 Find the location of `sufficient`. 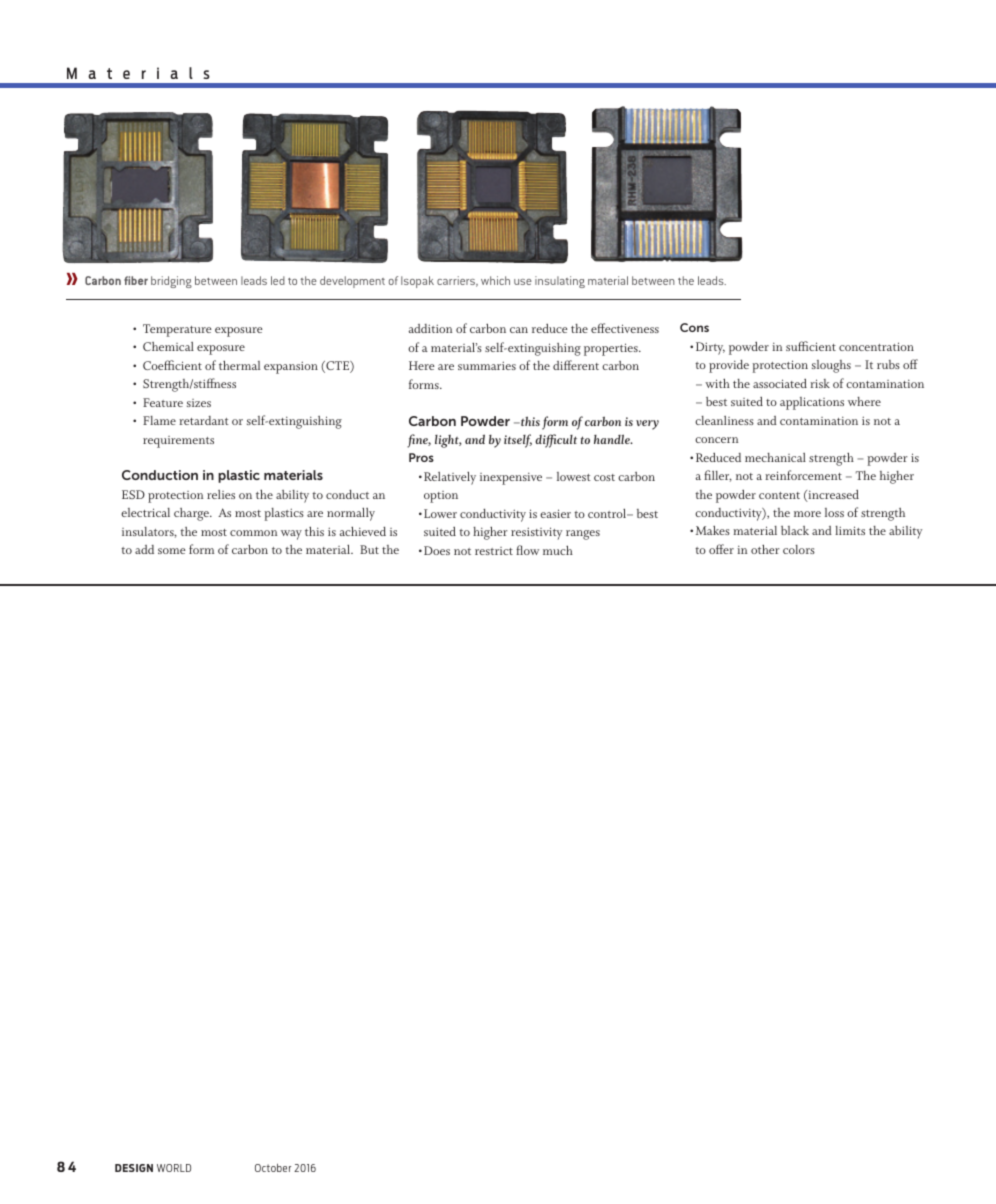

sufficient is located at coordinates (811, 346).
